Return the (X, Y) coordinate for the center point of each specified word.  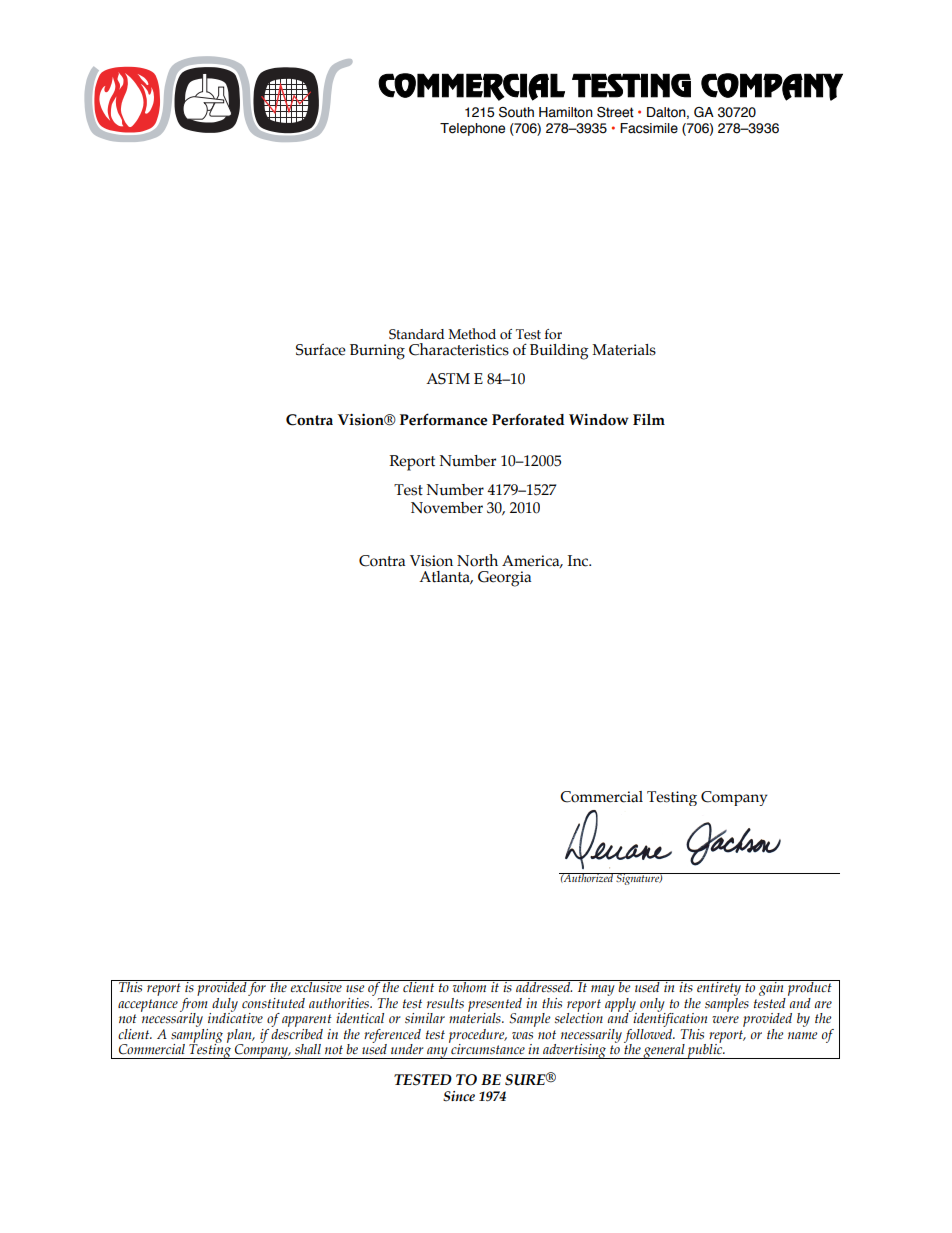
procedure (478, 1037)
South (516, 112)
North (477, 560)
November (447, 508)
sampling (197, 1035)
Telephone (472, 129)
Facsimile (649, 128)
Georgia (504, 579)
